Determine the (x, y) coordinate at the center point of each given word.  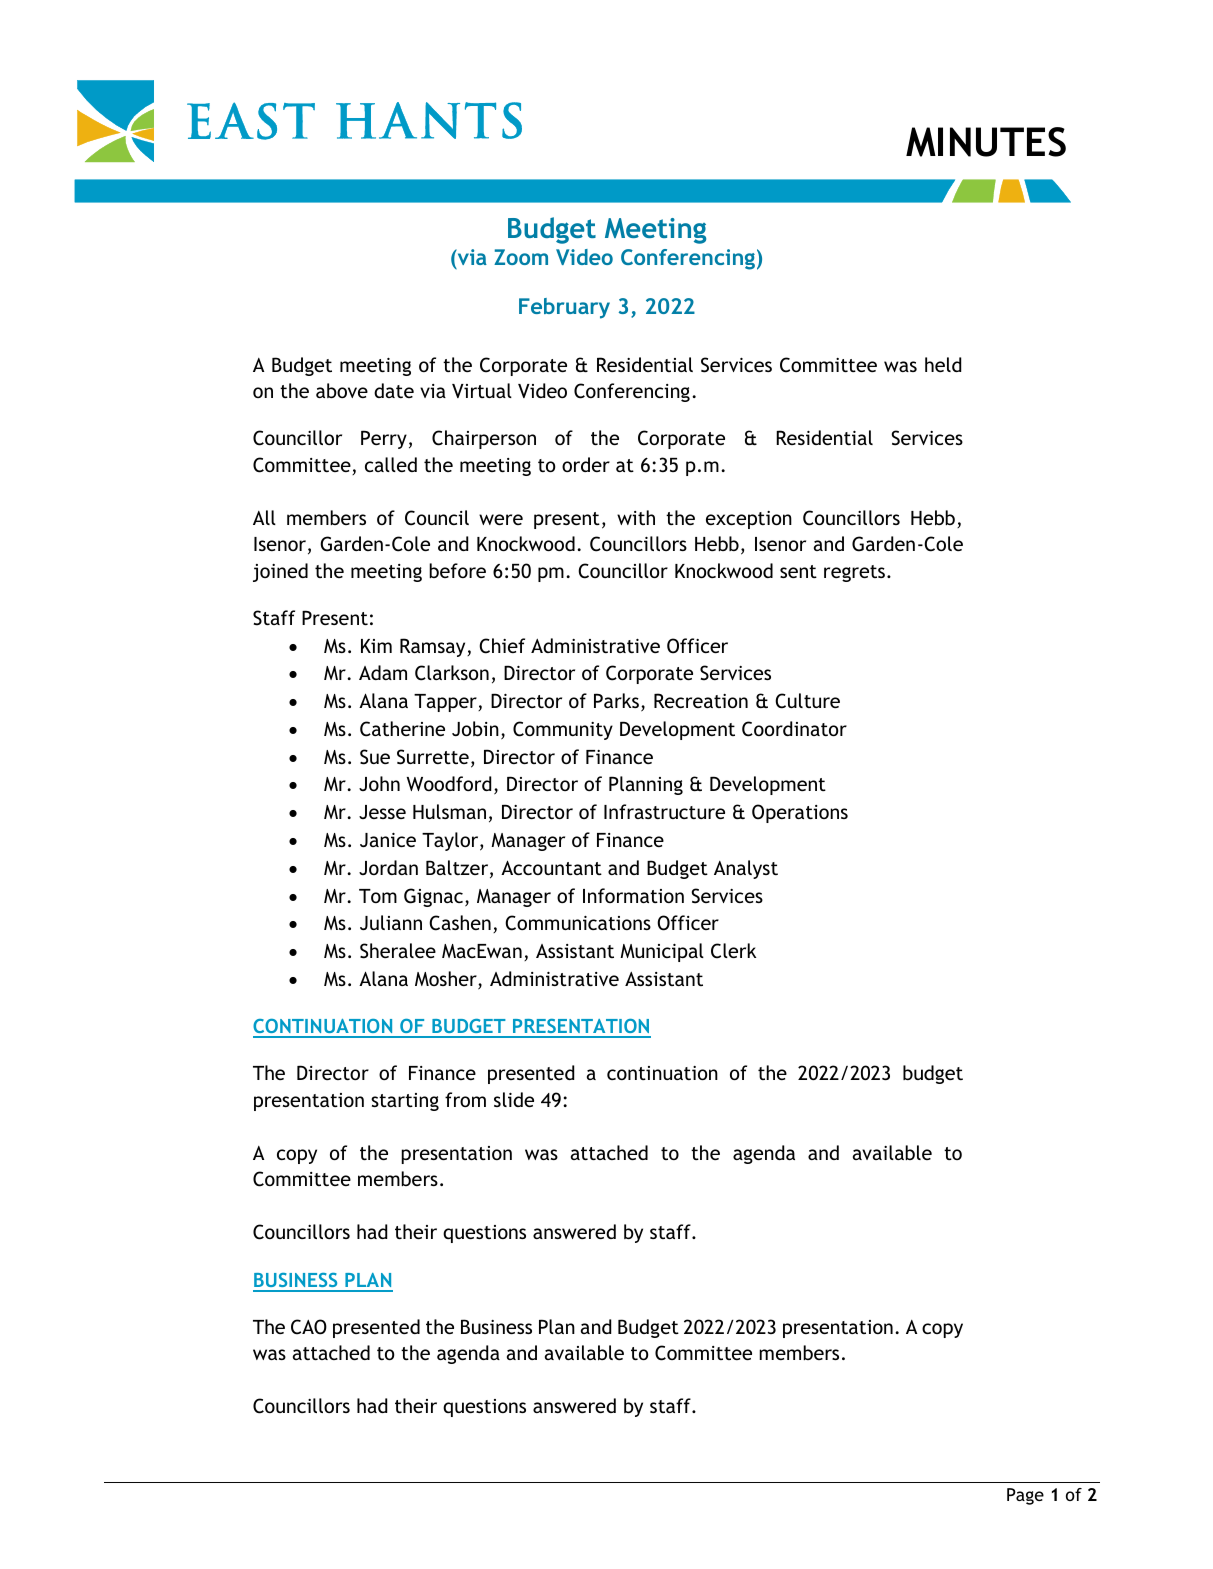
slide (514, 1099)
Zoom (521, 257)
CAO (309, 1327)
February (564, 308)
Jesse (382, 812)
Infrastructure (664, 811)
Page (1025, 1496)
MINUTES (986, 142)
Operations (800, 813)
